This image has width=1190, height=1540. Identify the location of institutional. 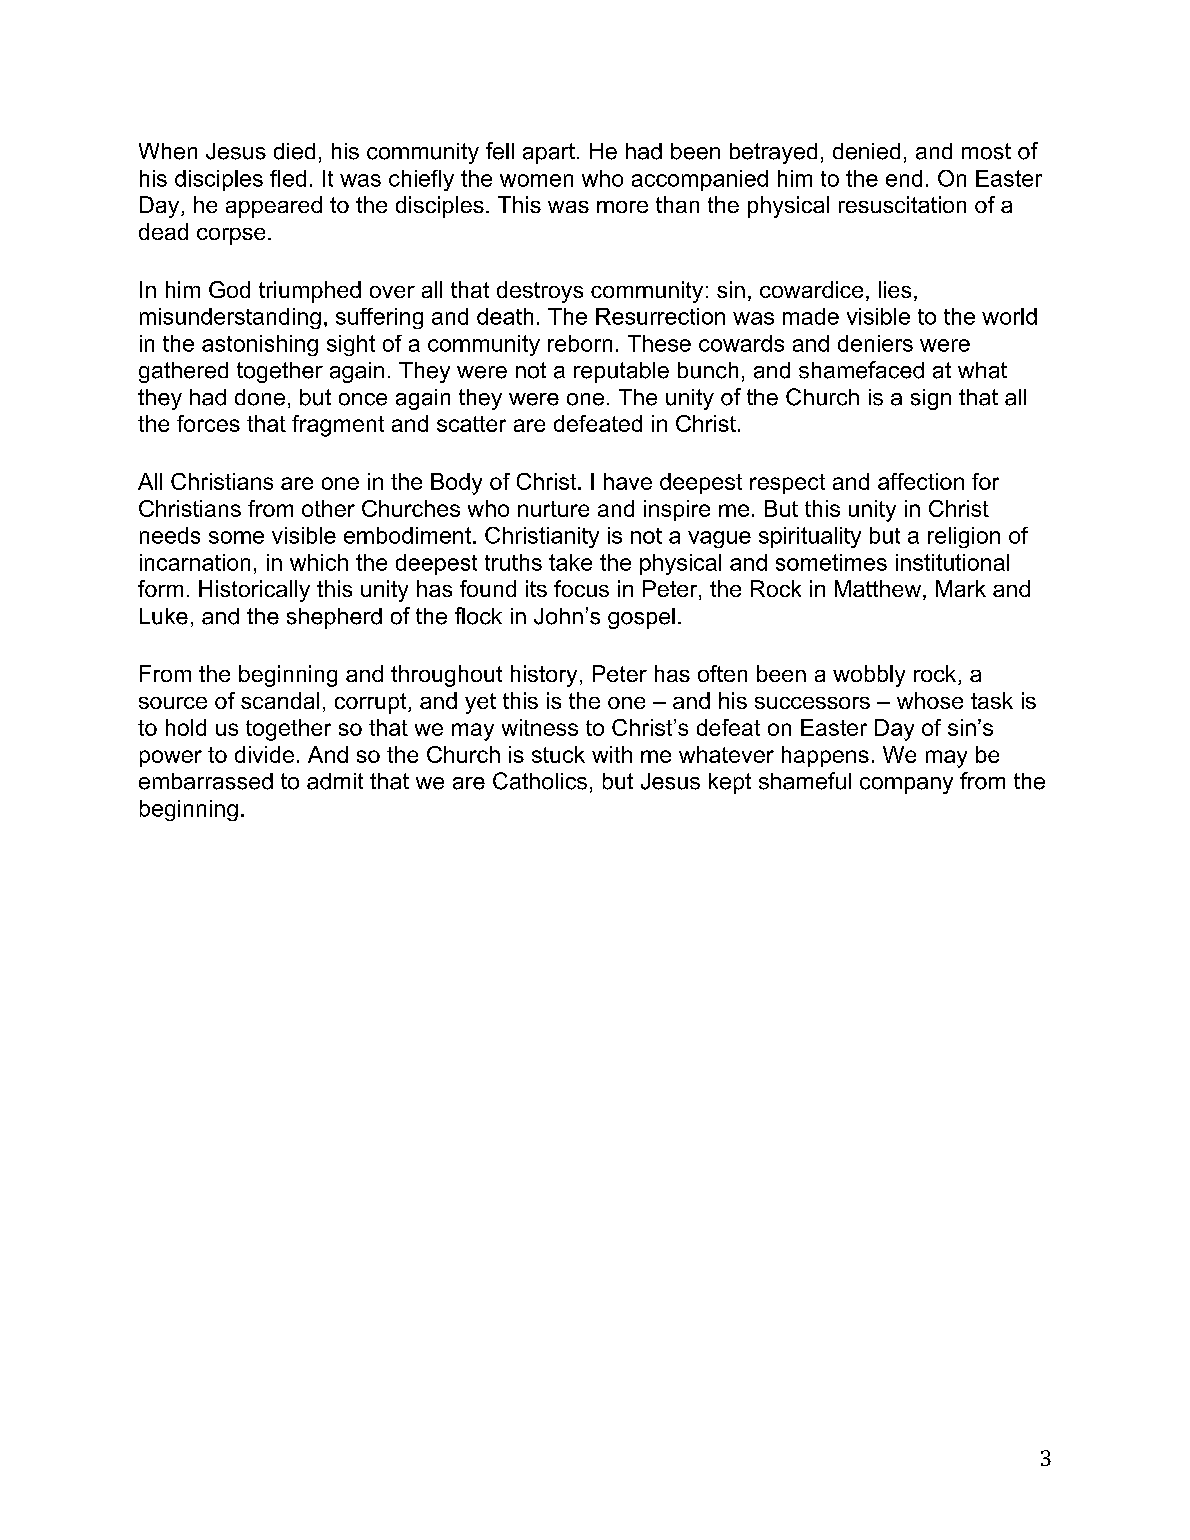
(952, 562).
